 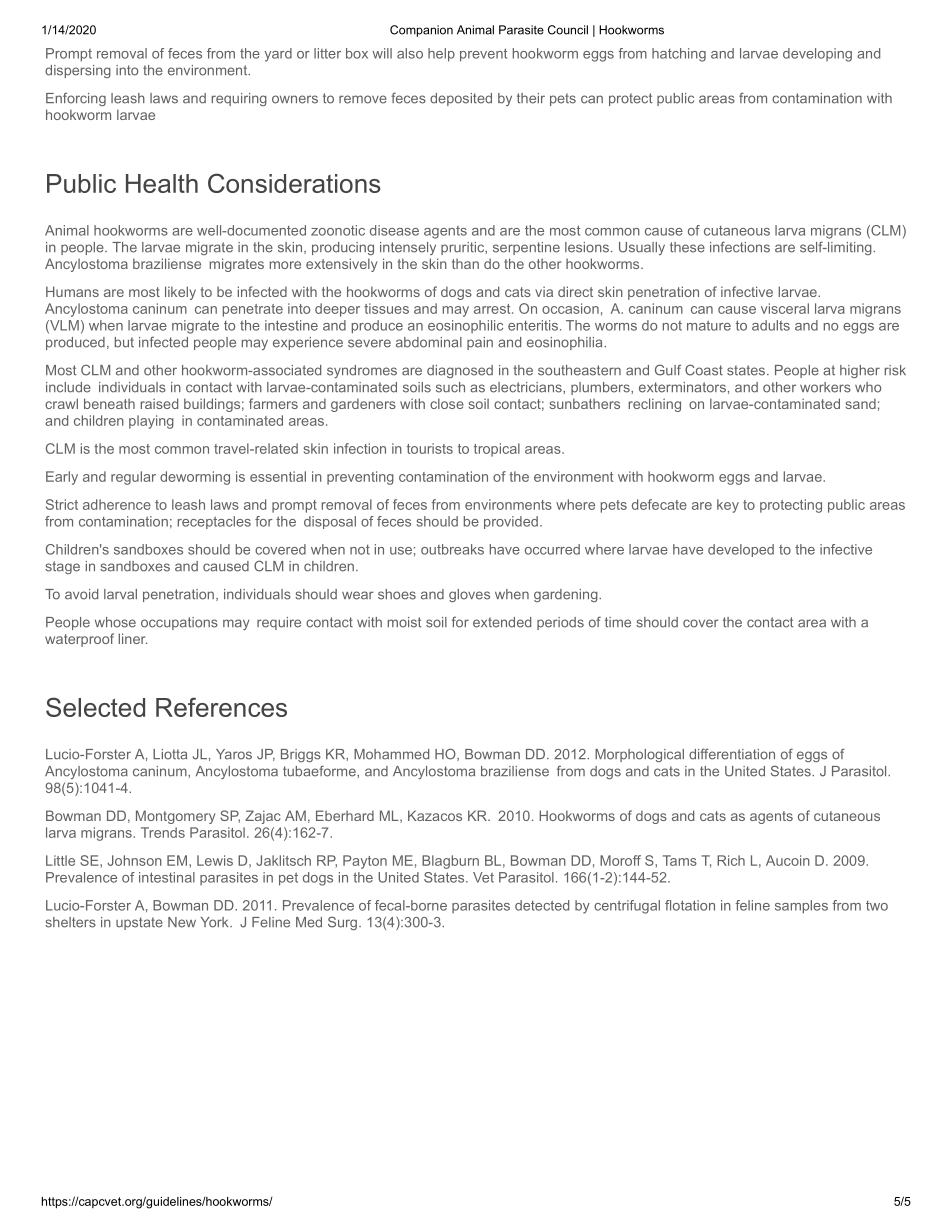 I want to click on intestinal, so click(x=167, y=877).
